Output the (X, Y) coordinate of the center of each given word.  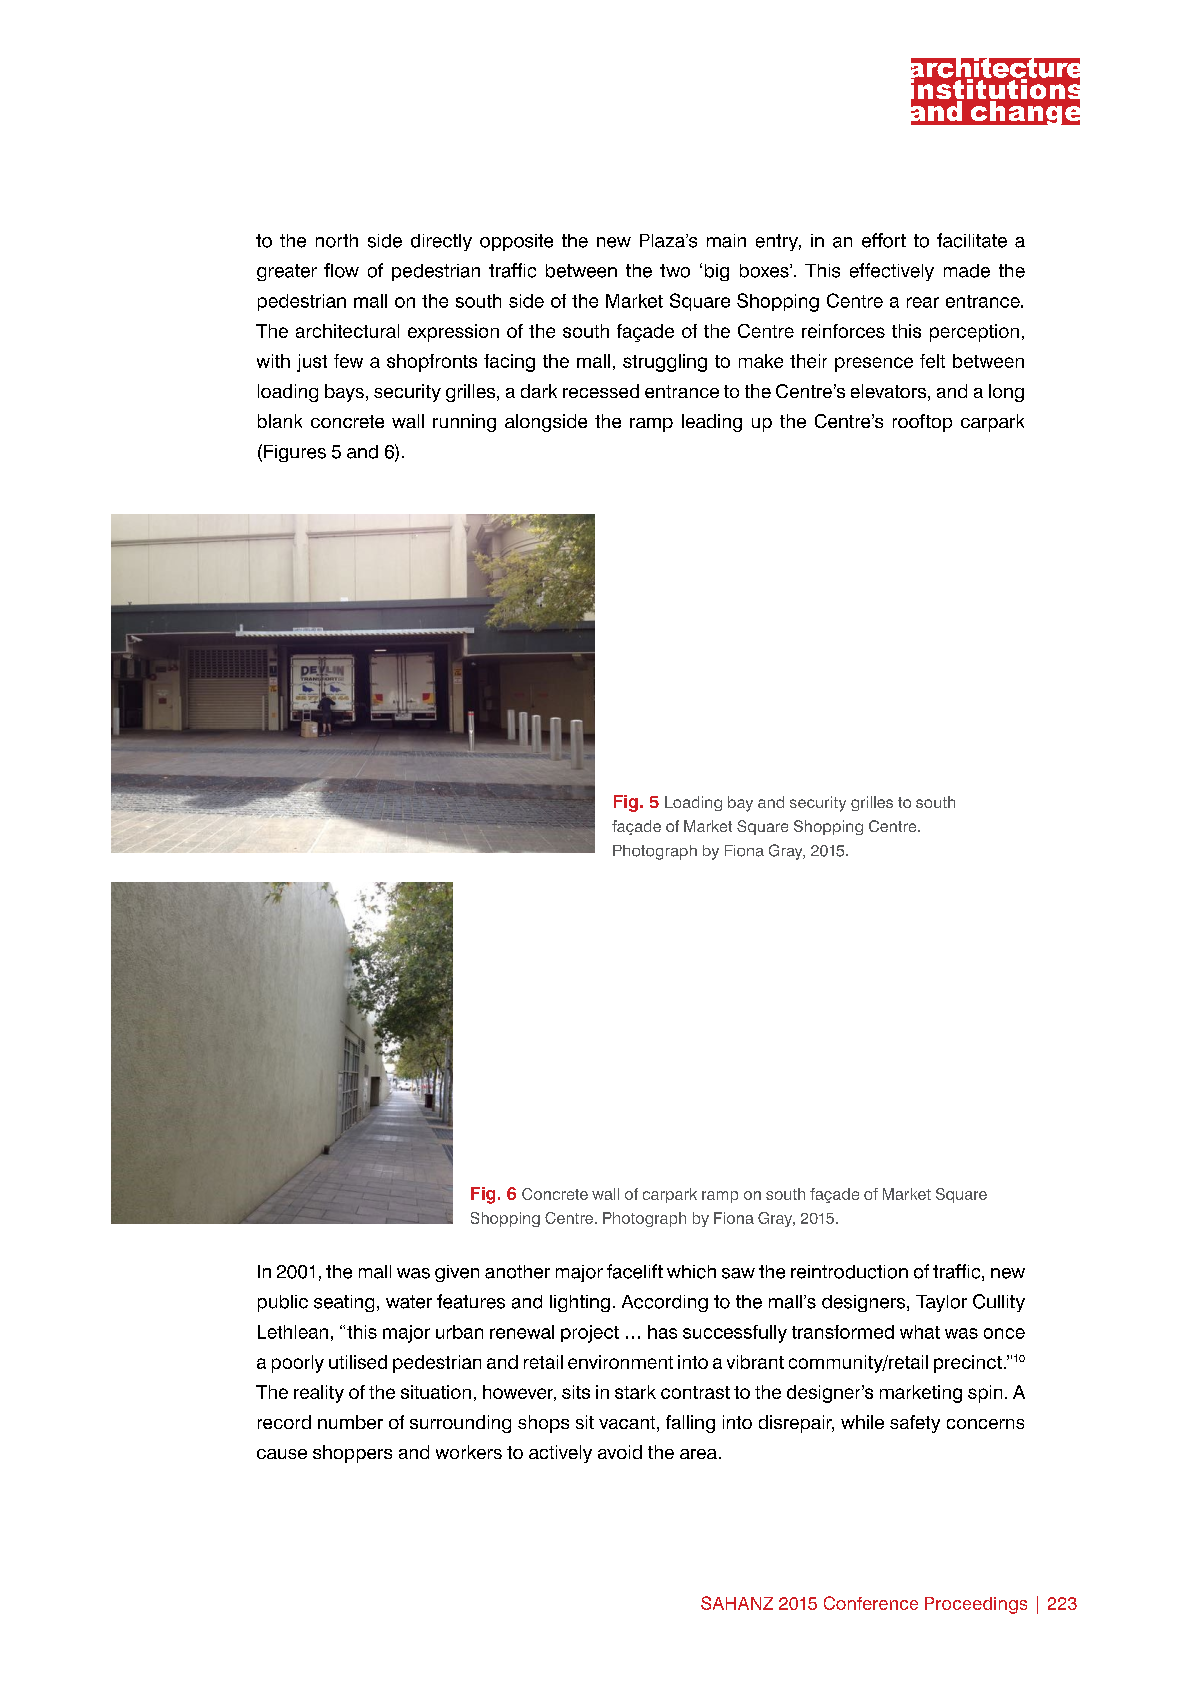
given (457, 1273)
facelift (635, 1271)
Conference (871, 1603)
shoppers (352, 1454)
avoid (620, 1452)
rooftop (922, 423)
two (675, 271)
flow (341, 270)
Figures (295, 453)
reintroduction (849, 1272)
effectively (892, 272)
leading (712, 423)
